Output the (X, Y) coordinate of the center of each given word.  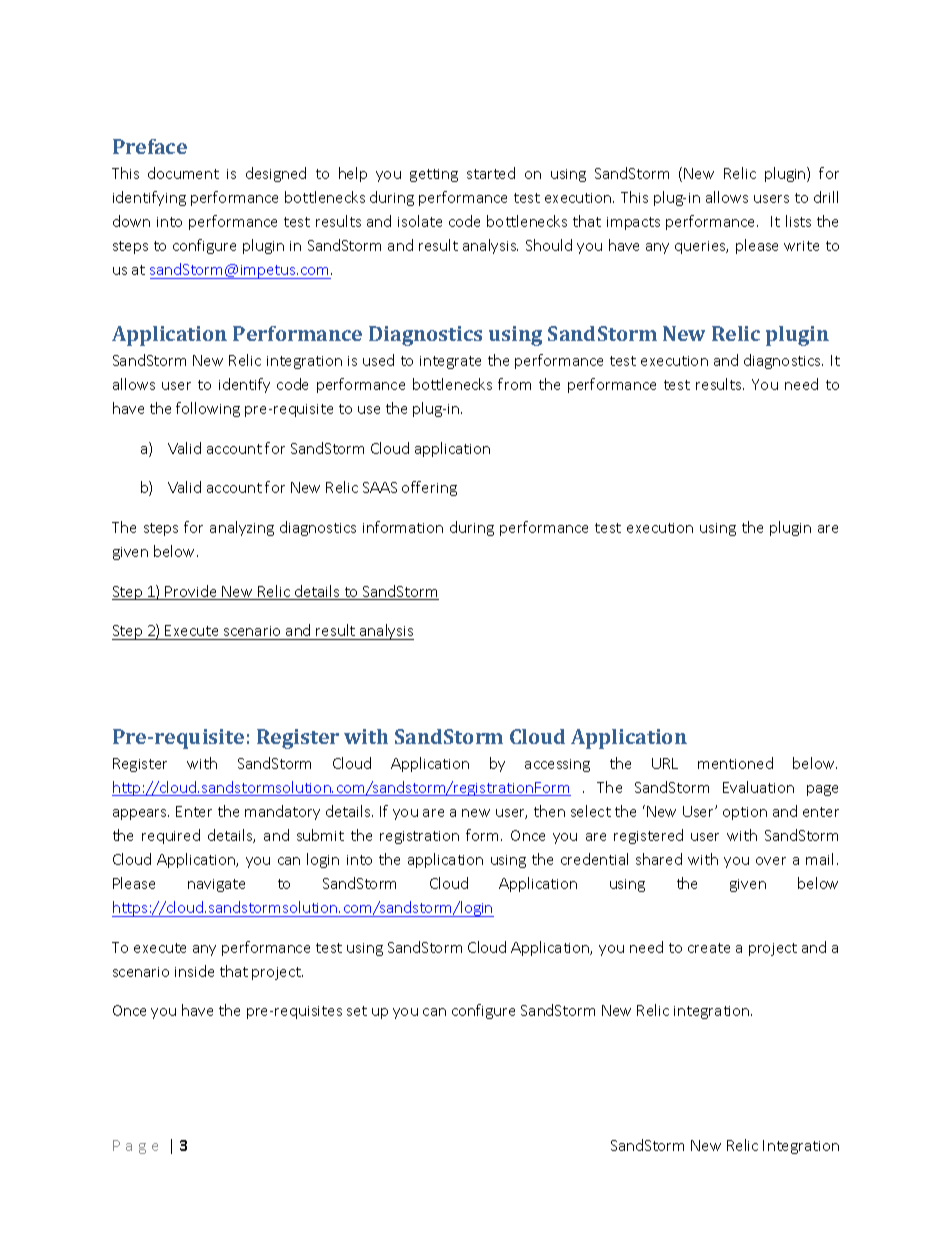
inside (194, 971)
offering (429, 488)
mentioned (735, 763)
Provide (191, 592)
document (183, 173)
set (357, 1011)
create (709, 948)
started (491, 173)
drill (826, 197)
